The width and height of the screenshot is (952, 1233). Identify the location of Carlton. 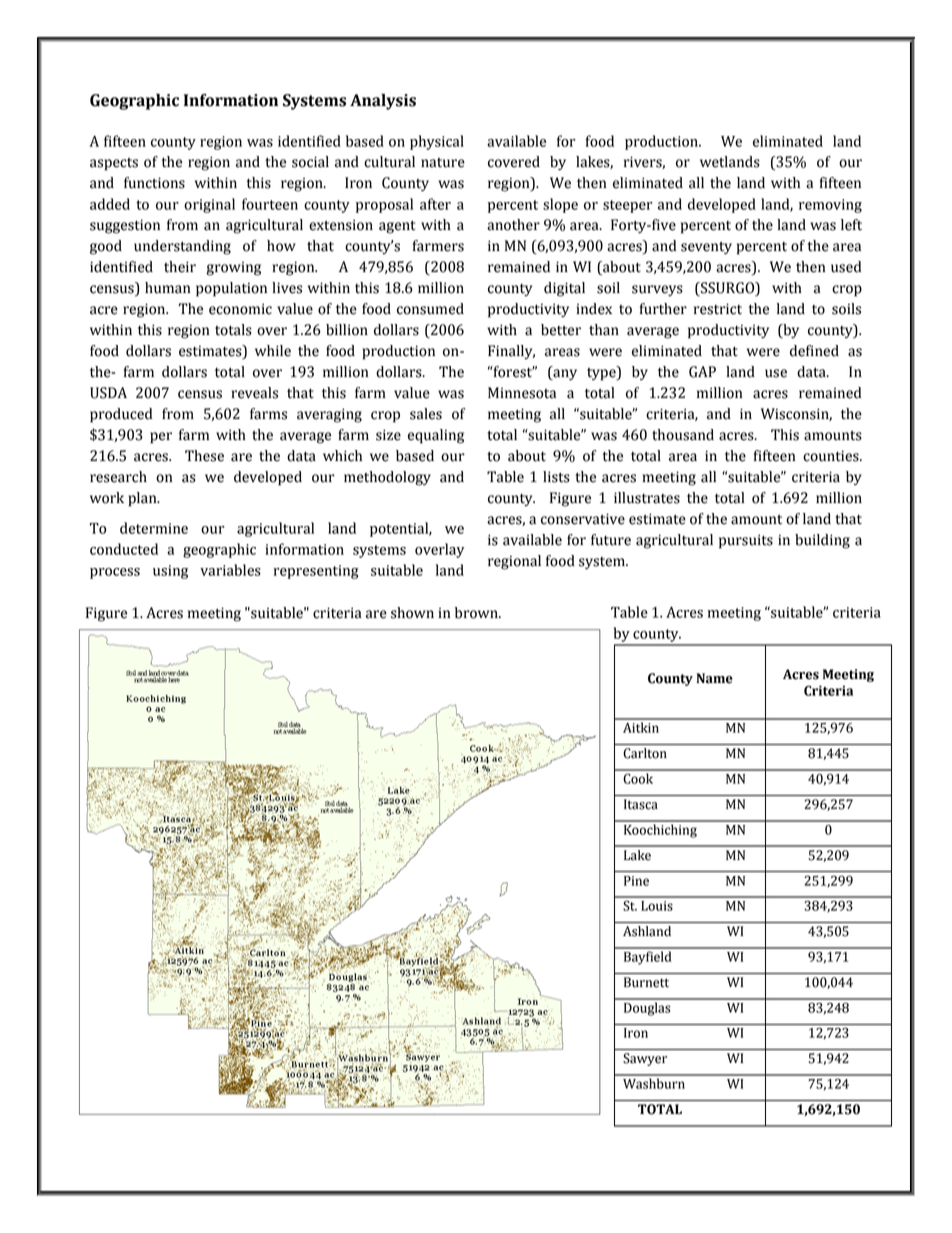
(645, 753).
